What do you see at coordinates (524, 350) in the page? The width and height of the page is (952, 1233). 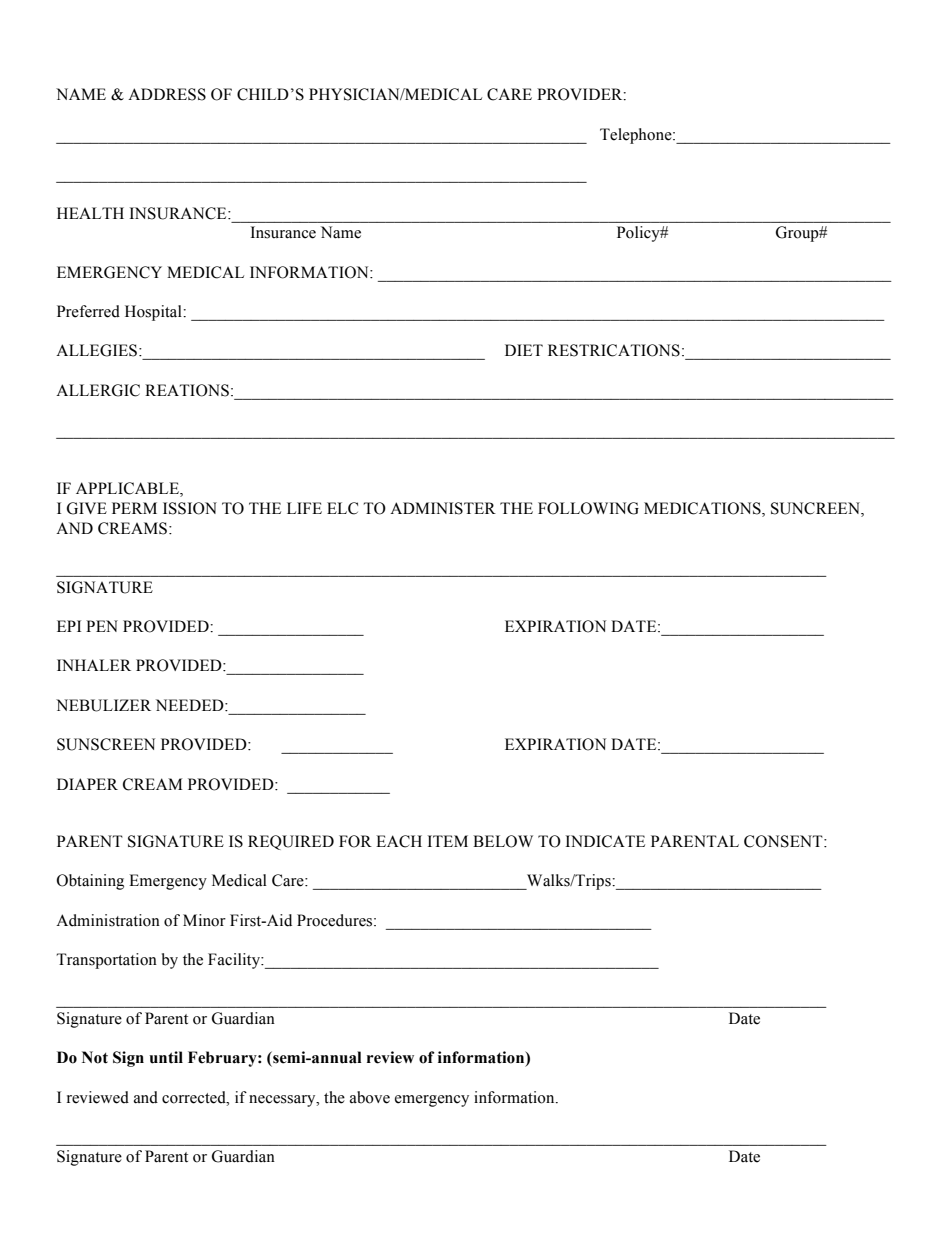 I see `DIET` at bounding box center [524, 350].
